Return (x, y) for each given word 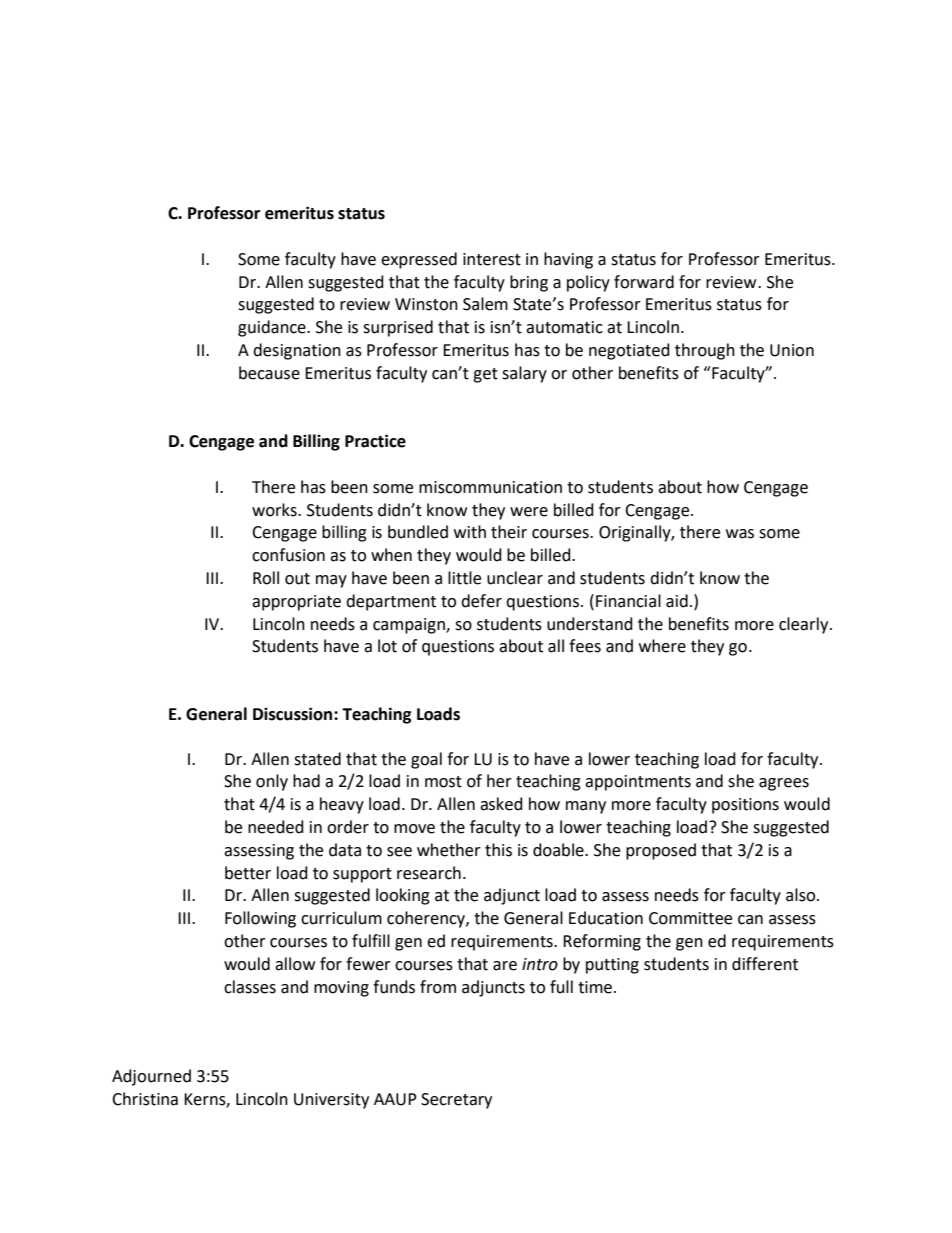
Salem (485, 304)
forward (644, 282)
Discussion (294, 714)
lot (387, 646)
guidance (273, 328)
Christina (145, 1099)
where (662, 646)
